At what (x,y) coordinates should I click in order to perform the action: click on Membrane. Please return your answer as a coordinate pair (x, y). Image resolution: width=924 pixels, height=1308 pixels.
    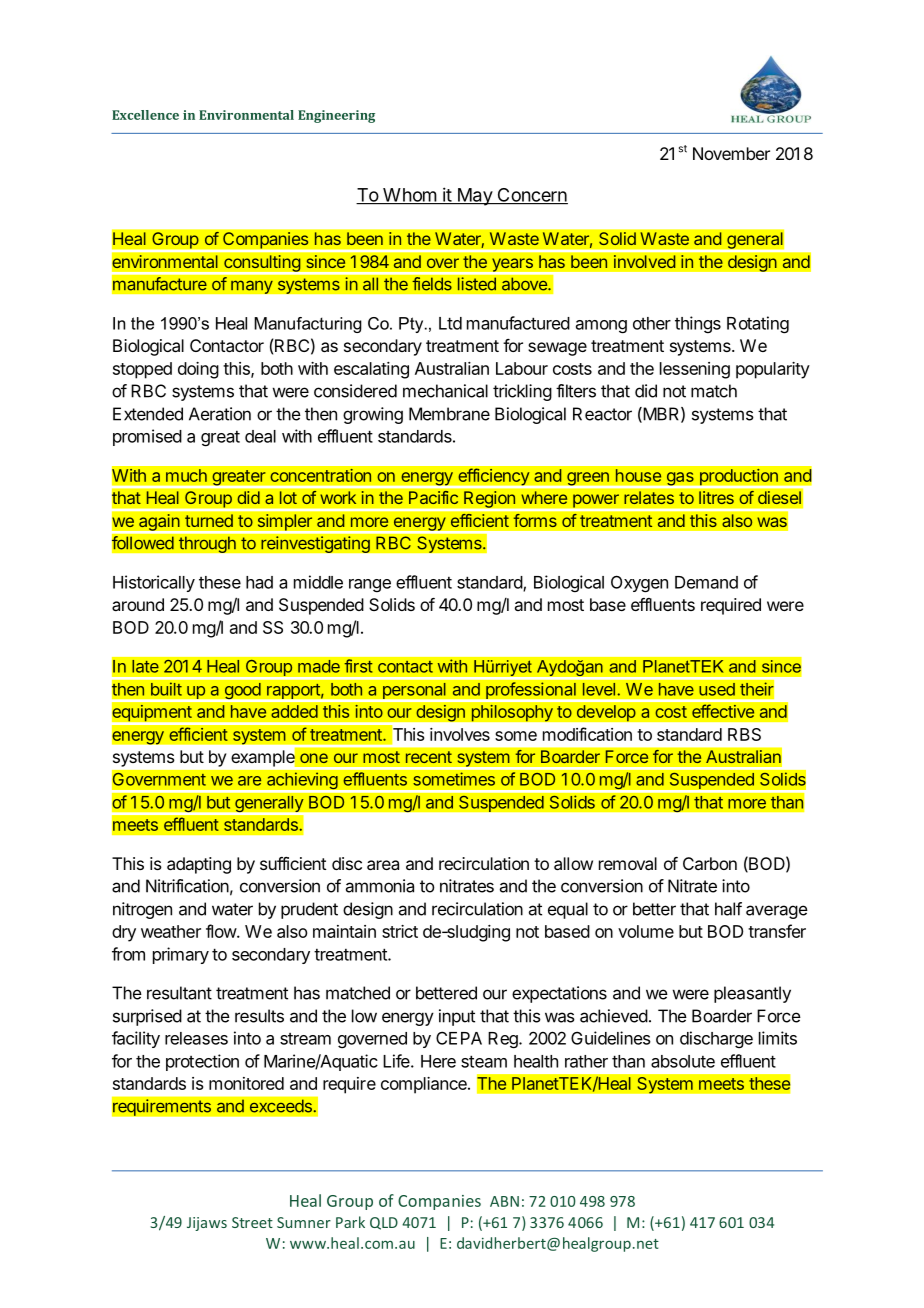
    Looking at the image, I should click on (449, 414).
